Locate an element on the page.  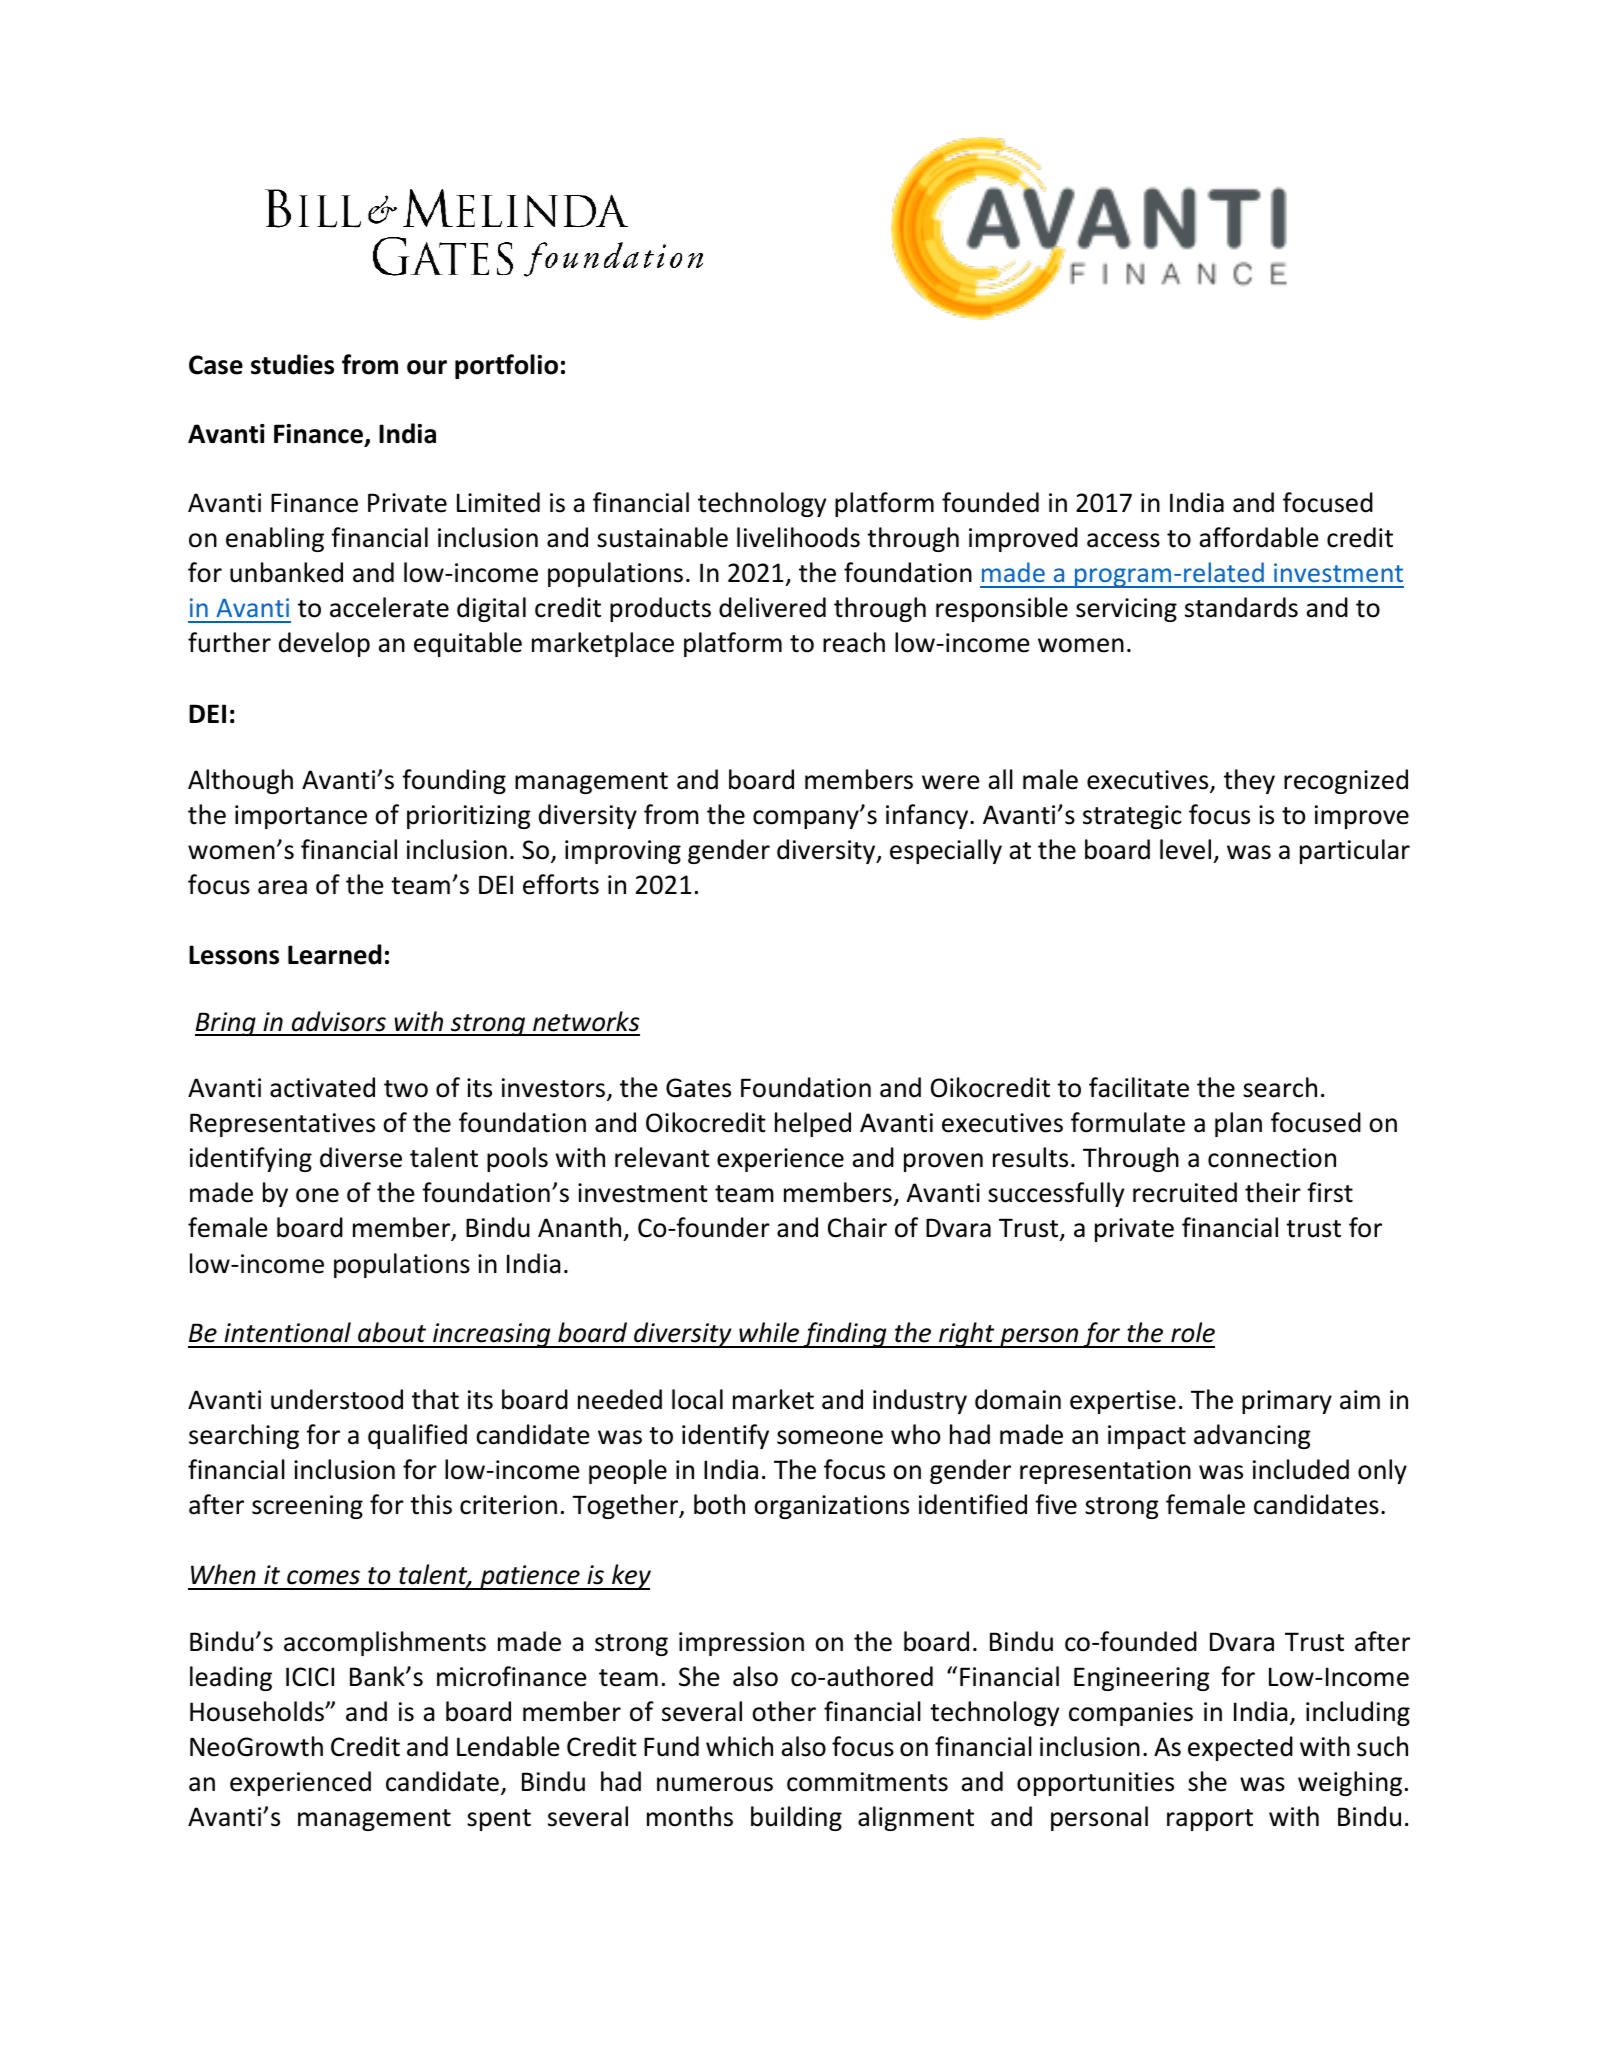
building is located at coordinates (796, 1818).
